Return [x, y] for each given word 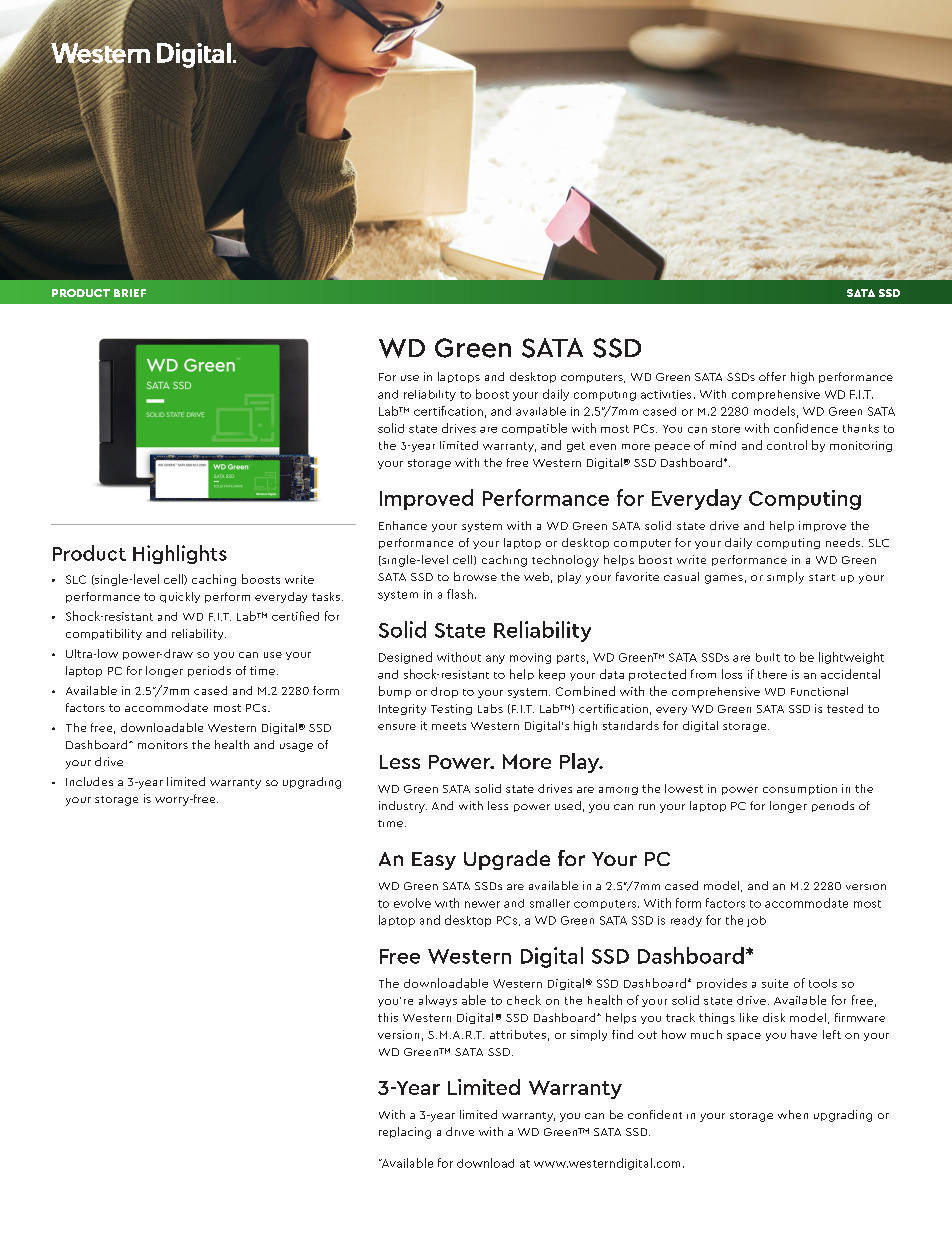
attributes [518, 1034]
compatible [534, 429]
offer [772, 376]
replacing [405, 1133]
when [793, 1114]
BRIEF [130, 293]
